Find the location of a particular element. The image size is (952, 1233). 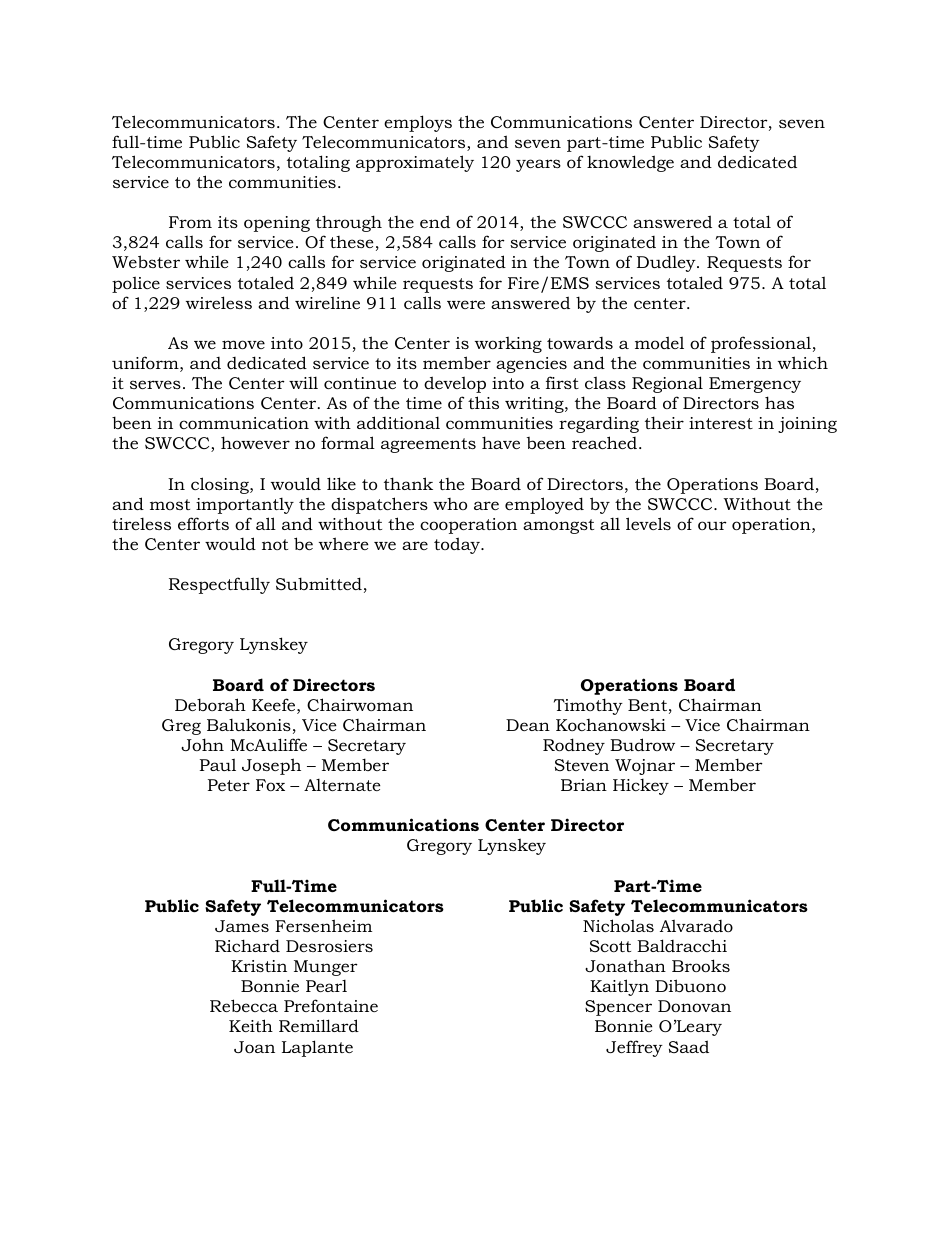

Peter is located at coordinates (229, 785).
